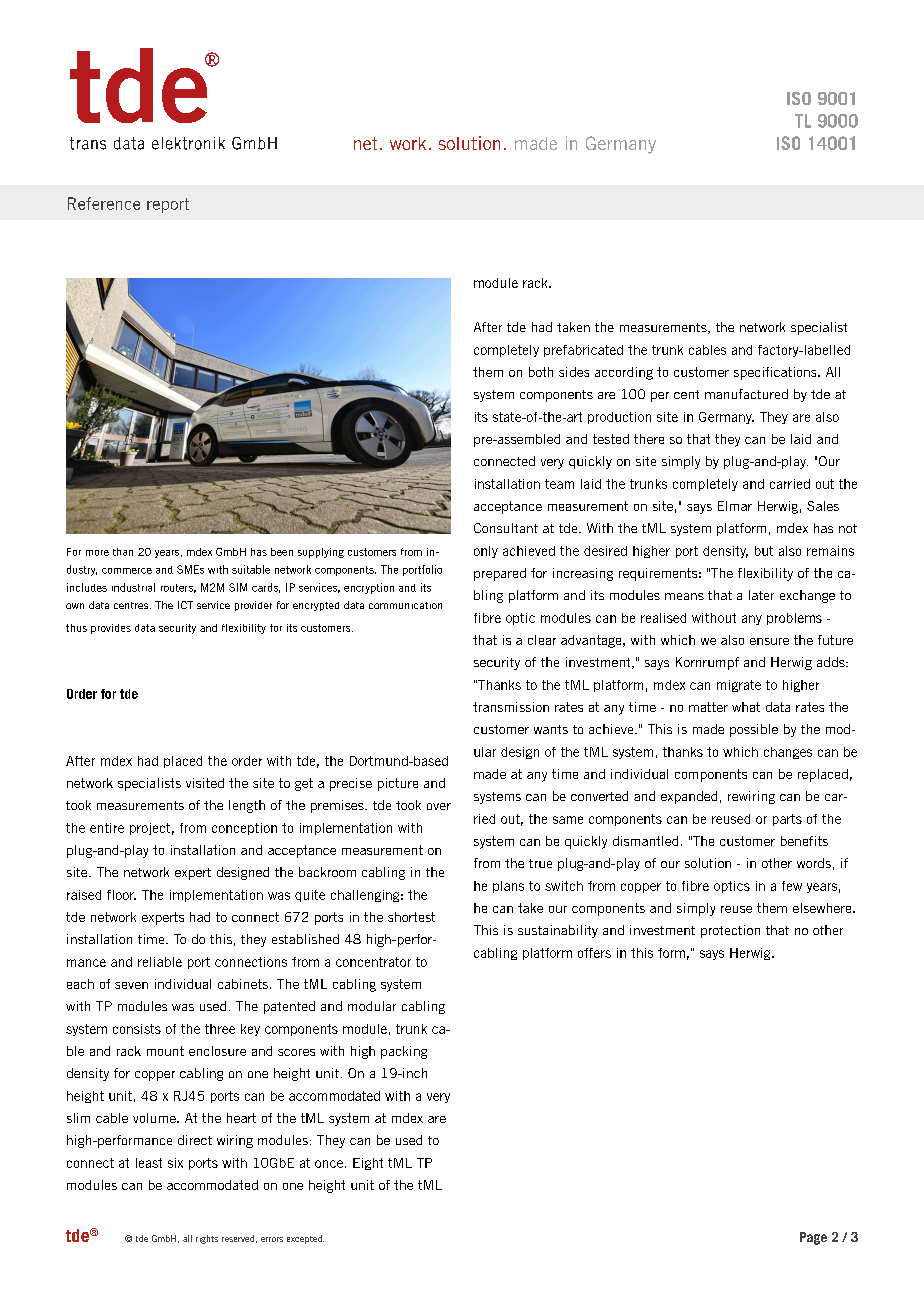 This screenshot has height=1308, width=924. What do you see at coordinates (405, 605) in the screenshot?
I see `communication` at bounding box center [405, 605].
